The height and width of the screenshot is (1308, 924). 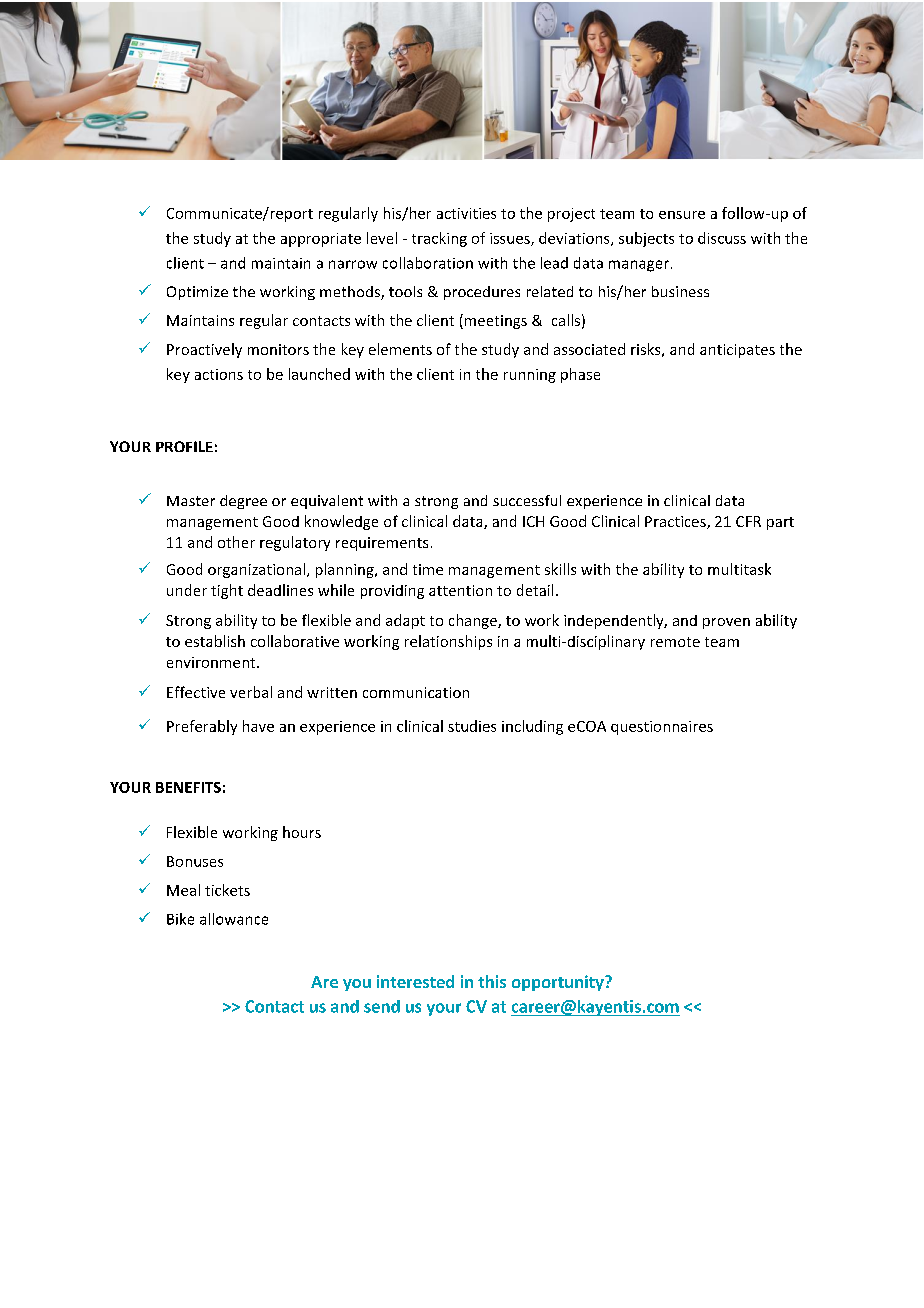 I want to click on tight, so click(x=227, y=591).
